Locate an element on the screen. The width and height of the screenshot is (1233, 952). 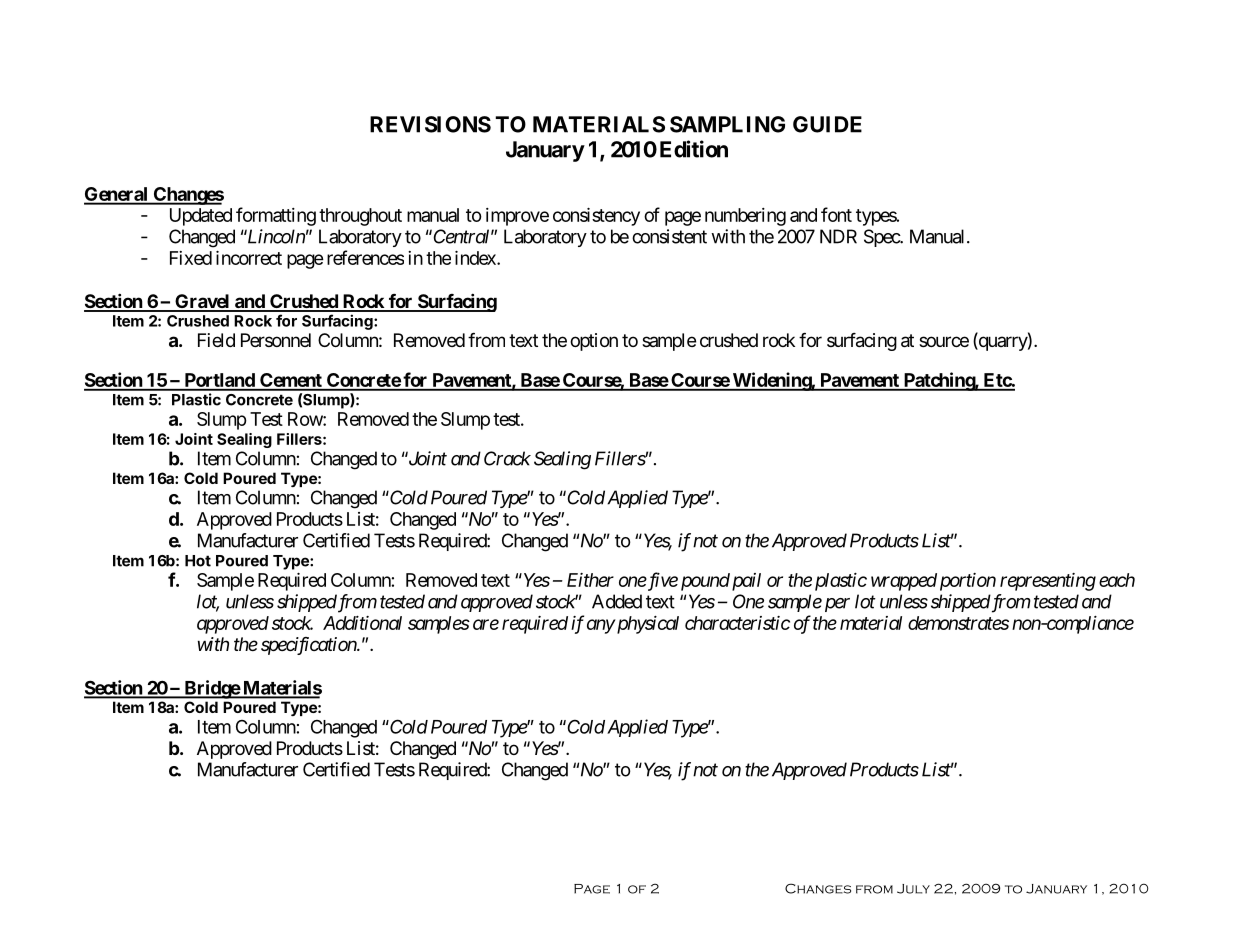
Crack is located at coordinates (507, 458).
